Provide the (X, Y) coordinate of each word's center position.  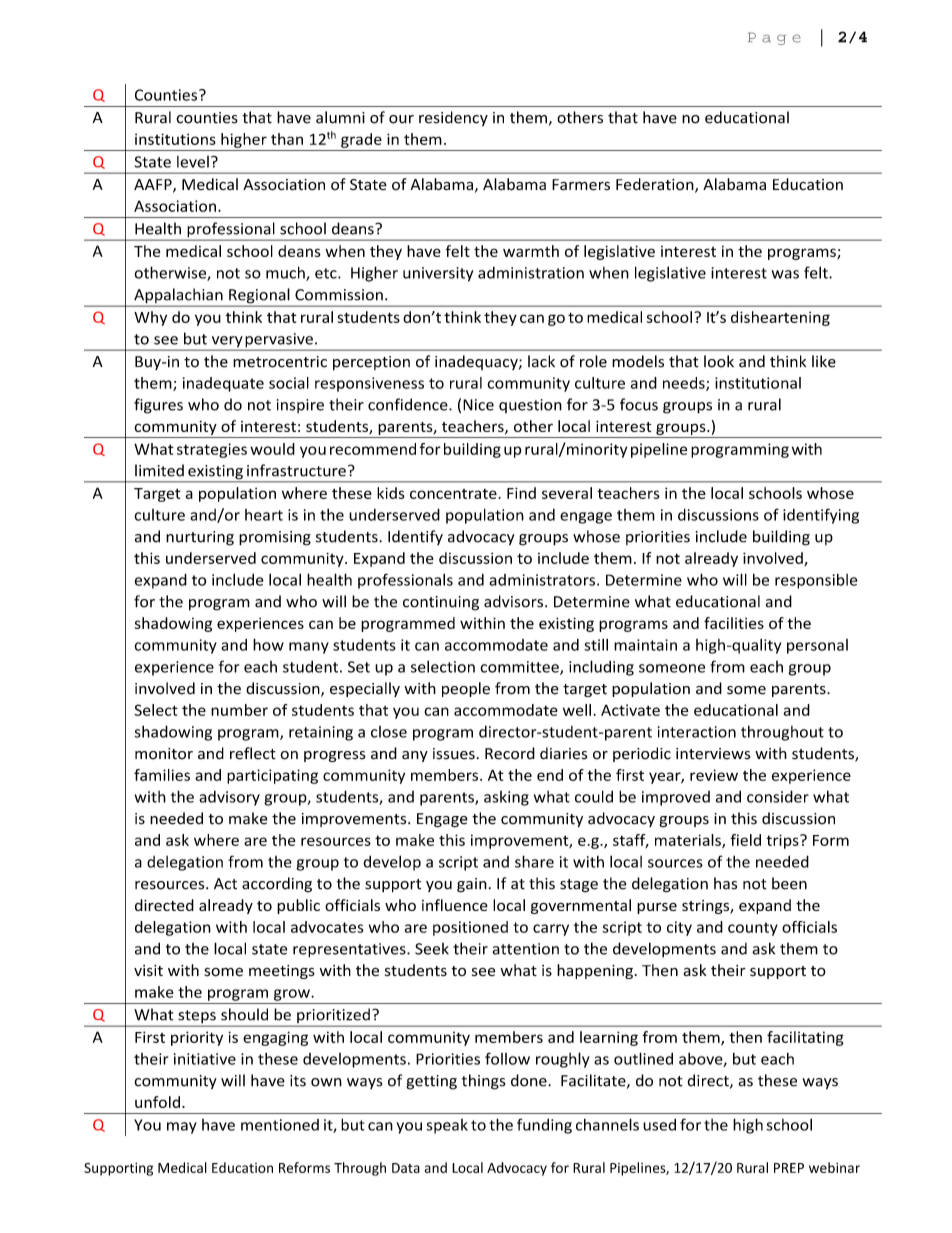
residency (453, 118)
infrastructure (296, 470)
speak (447, 1126)
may (182, 1128)
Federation (656, 185)
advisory (229, 798)
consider (778, 796)
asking (506, 798)
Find (521, 493)
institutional (758, 383)
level (193, 162)
